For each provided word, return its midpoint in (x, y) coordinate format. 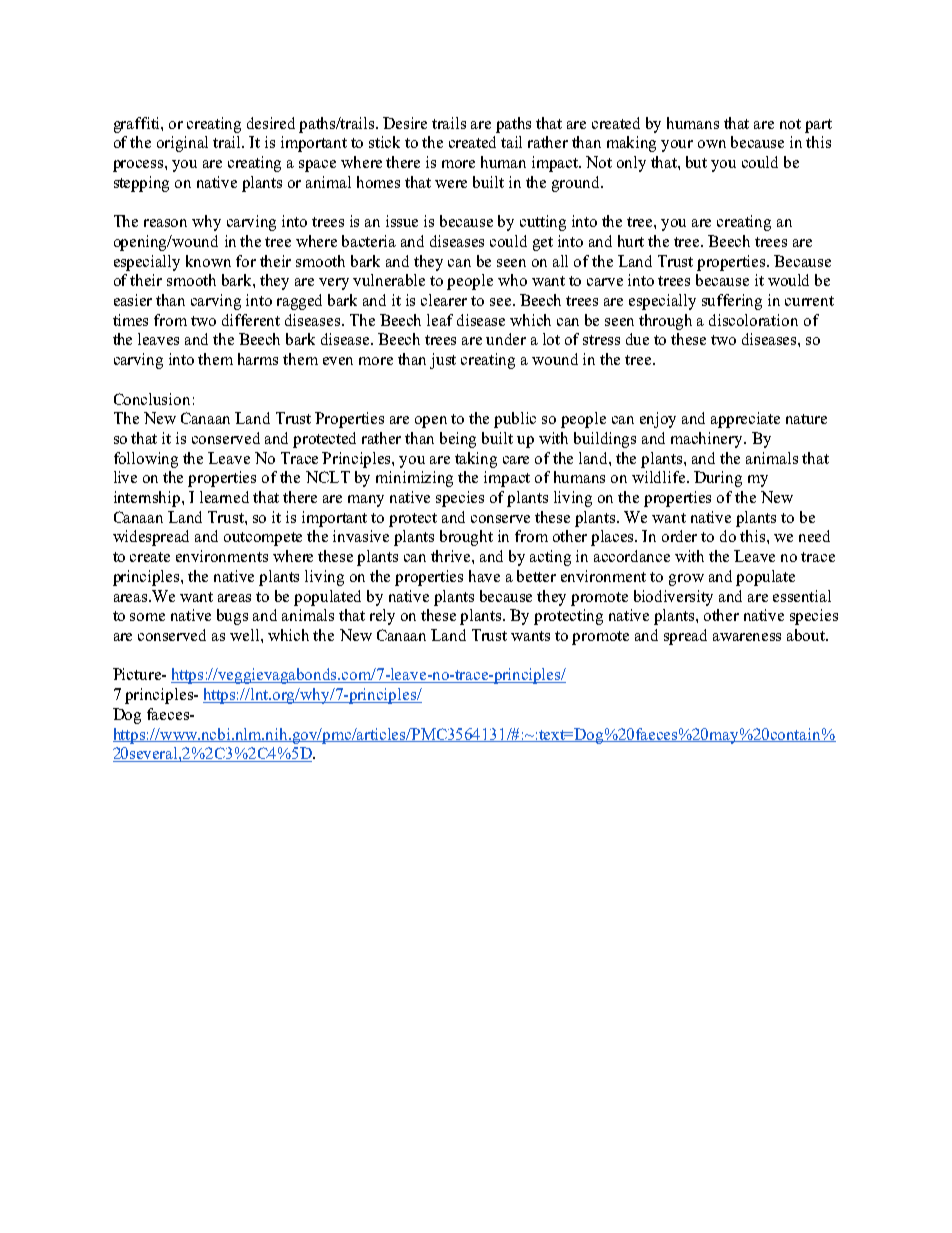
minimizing (414, 479)
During (718, 479)
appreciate (745, 420)
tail (511, 142)
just (443, 361)
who (512, 280)
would (788, 280)
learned (224, 497)
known (208, 261)
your (677, 146)
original (182, 144)
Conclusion (152, 399)
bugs (232, 617)
